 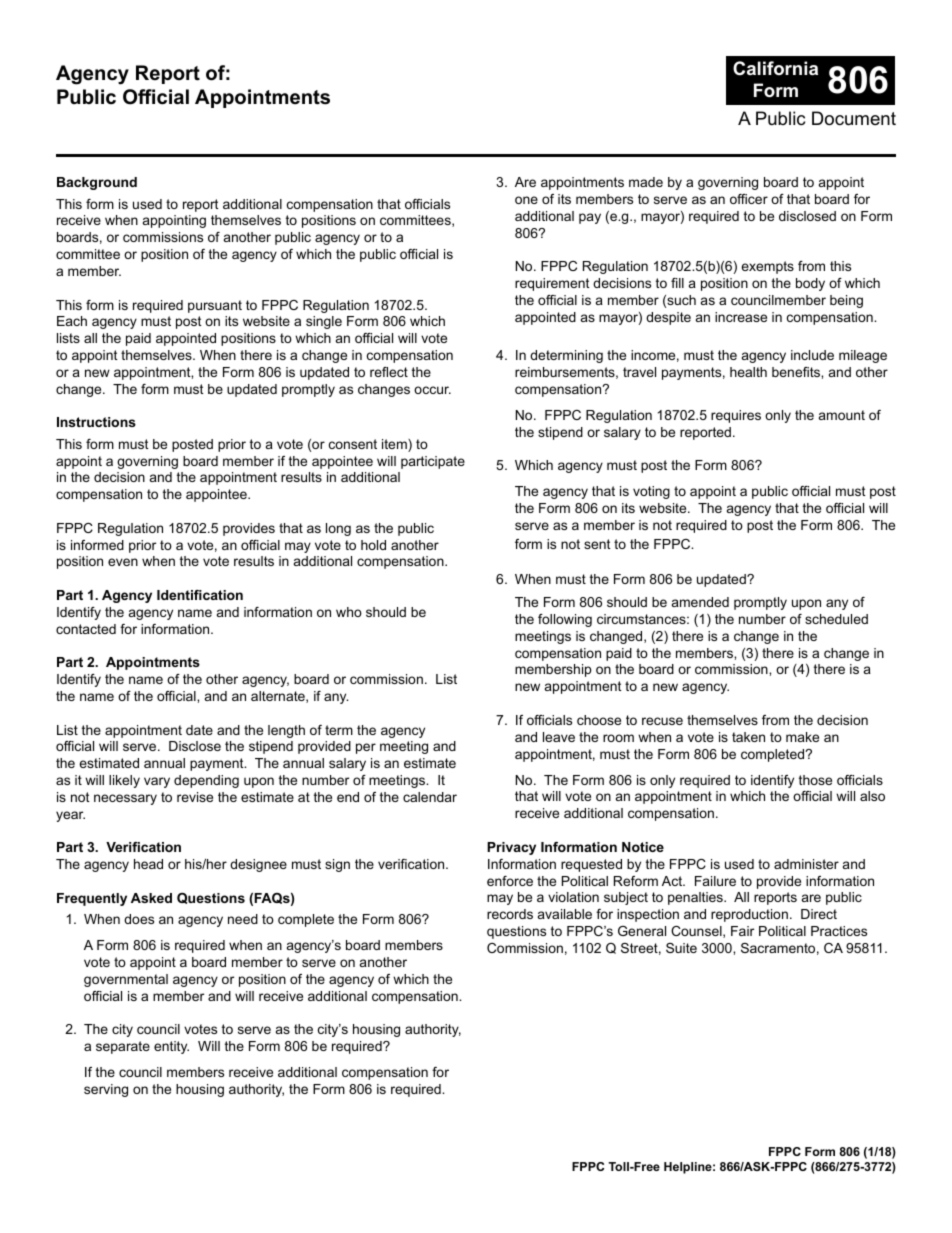 I want to click on pursuant, so click(x=215, y=306).
